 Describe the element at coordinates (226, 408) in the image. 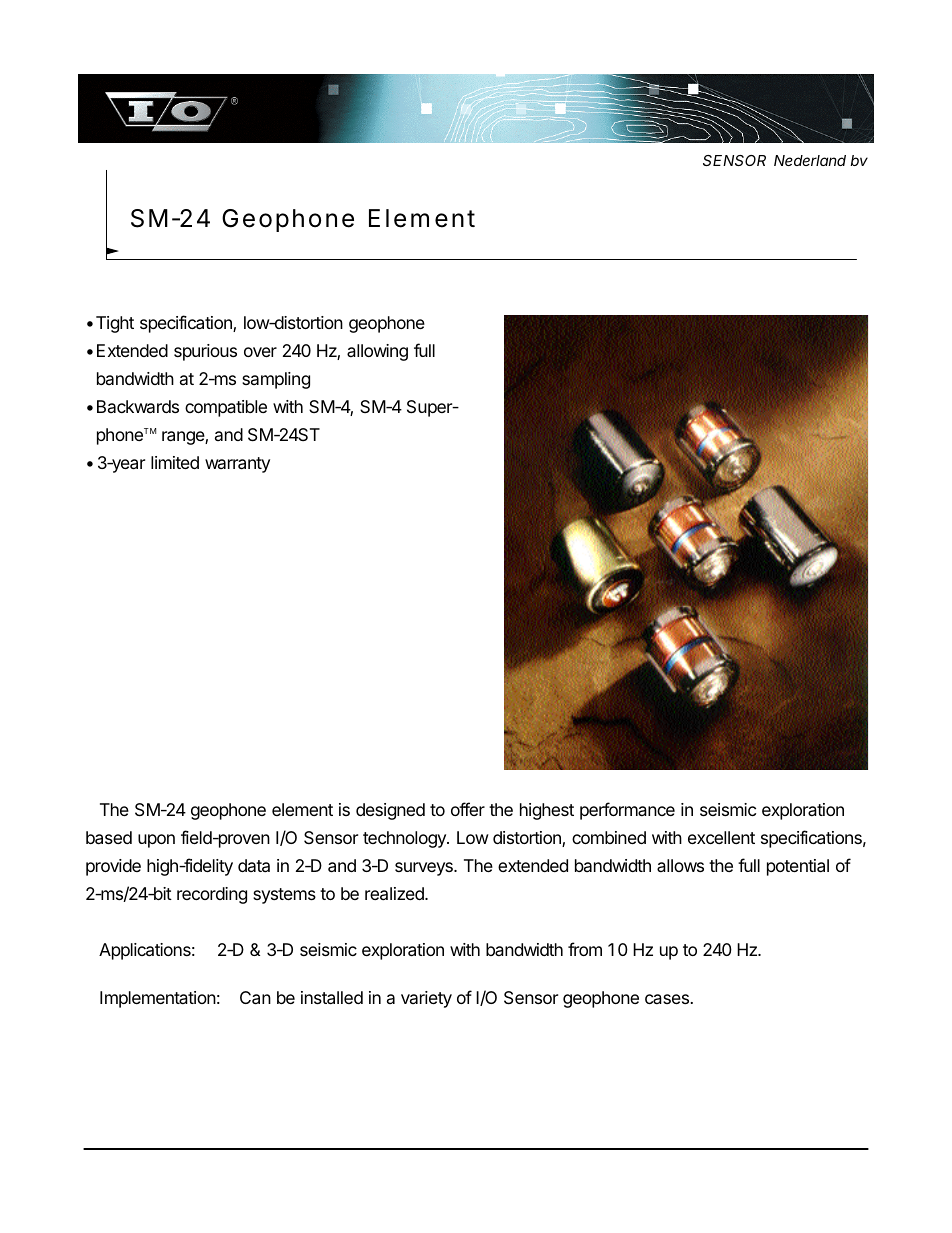

I see `compatible` at that location.
